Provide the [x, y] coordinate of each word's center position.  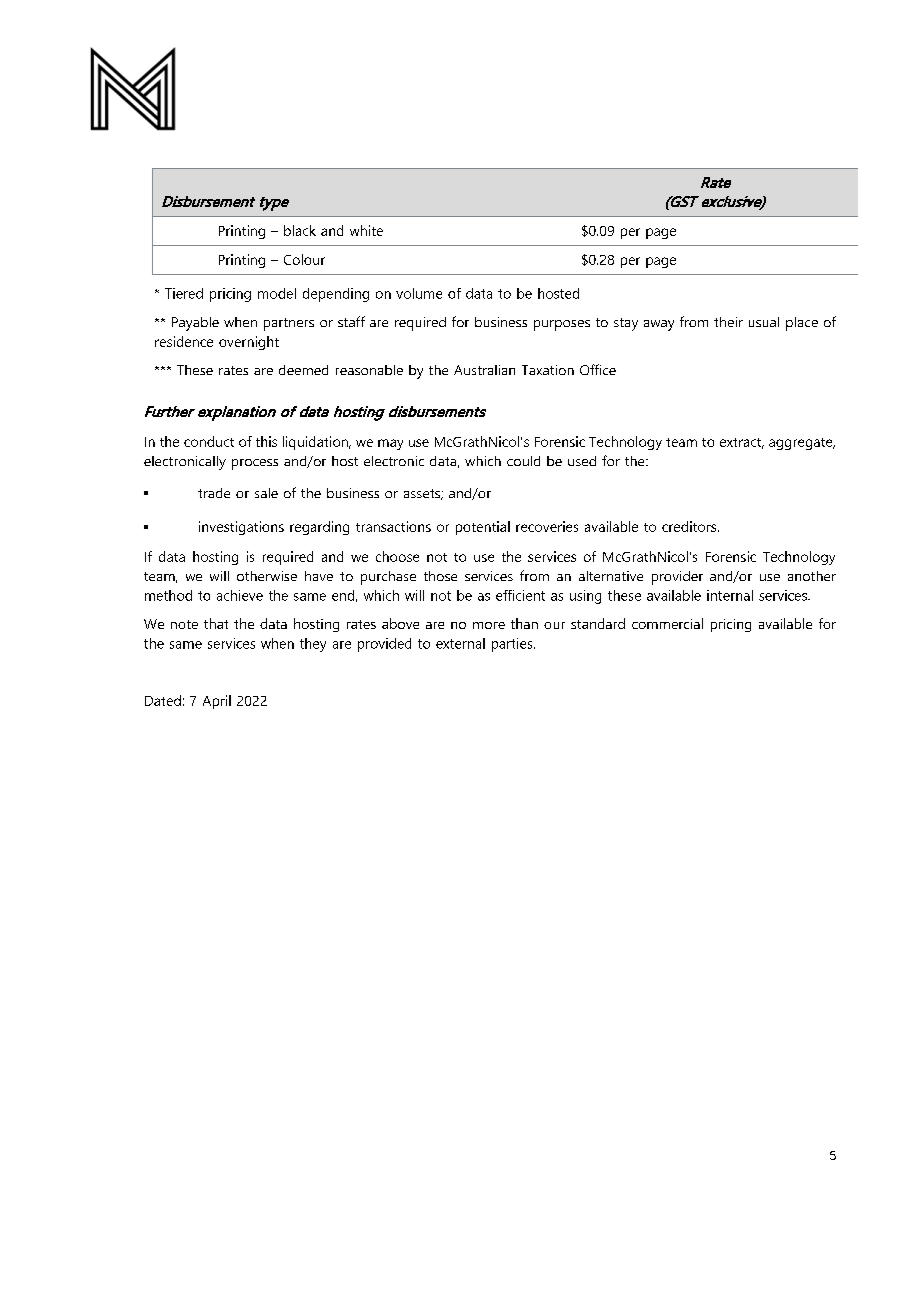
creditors [690, 526]
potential [483, 528]
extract [742, 443]
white [366, 230]
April [217, 702]
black [300, 230]
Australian [484, 370]
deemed [303, 370]
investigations [241, 528]
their [728, 322]
